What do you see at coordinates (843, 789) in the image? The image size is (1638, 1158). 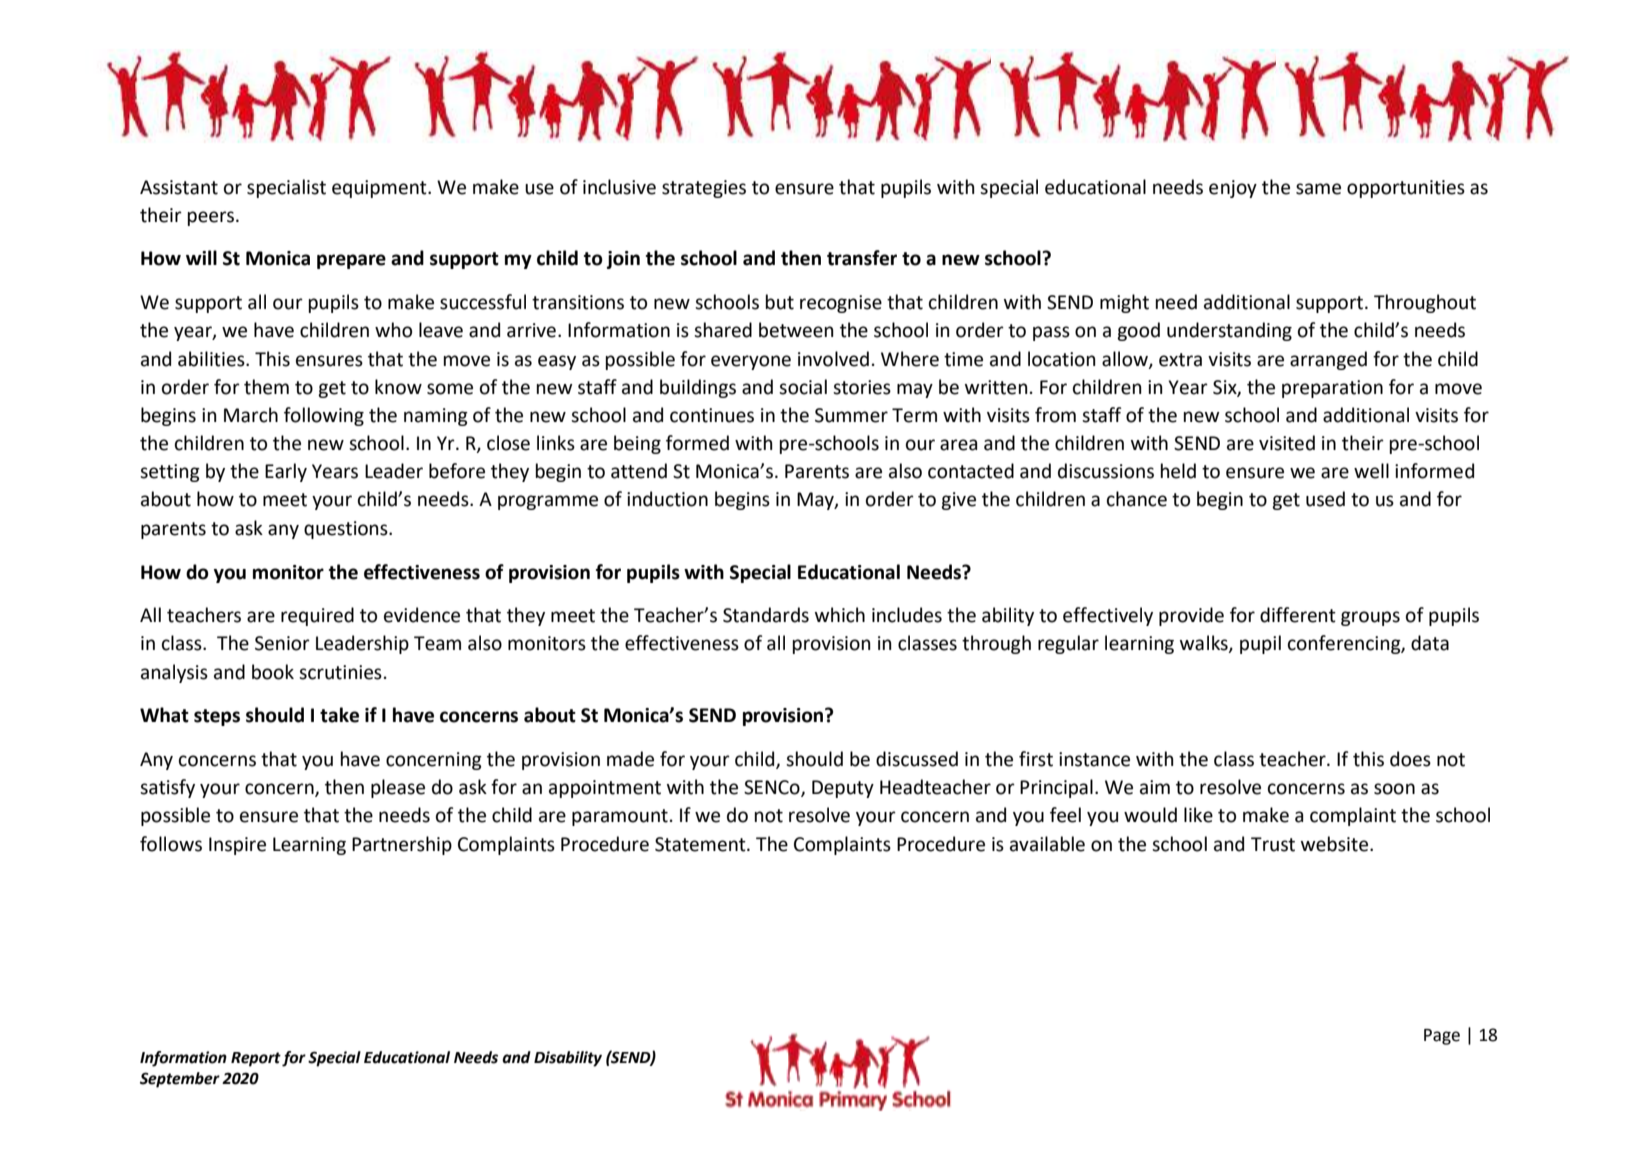 I see `Deputy` at bounding box center [843, 789].
